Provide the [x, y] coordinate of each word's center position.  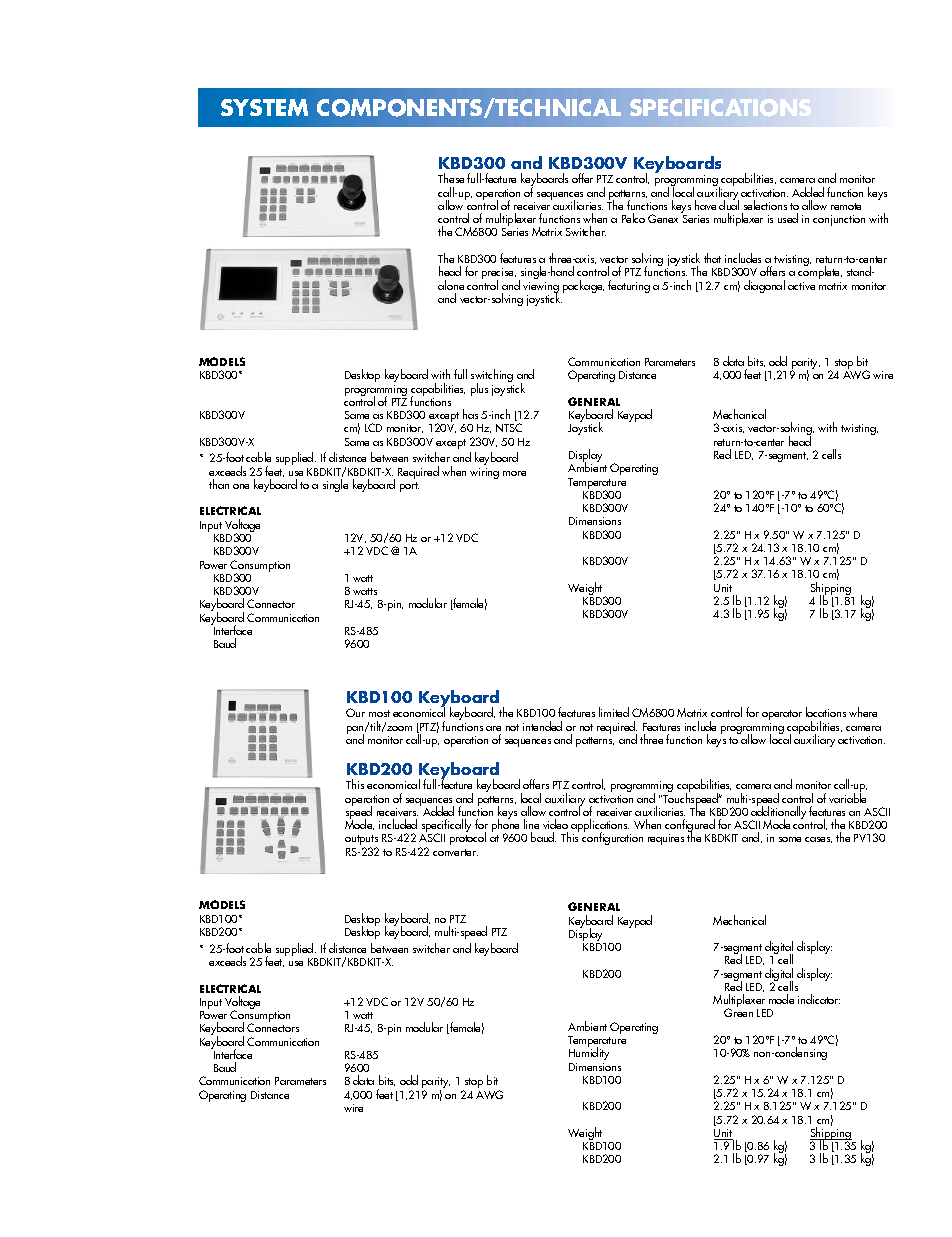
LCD [373, 427]
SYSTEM [264, 107]
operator [782, 715]
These [451, 178]
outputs [361, 841]
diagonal [764, 286]
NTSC [509, 427]
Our [355, 712]
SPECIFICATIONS [720, 108]
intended [542, 726]
